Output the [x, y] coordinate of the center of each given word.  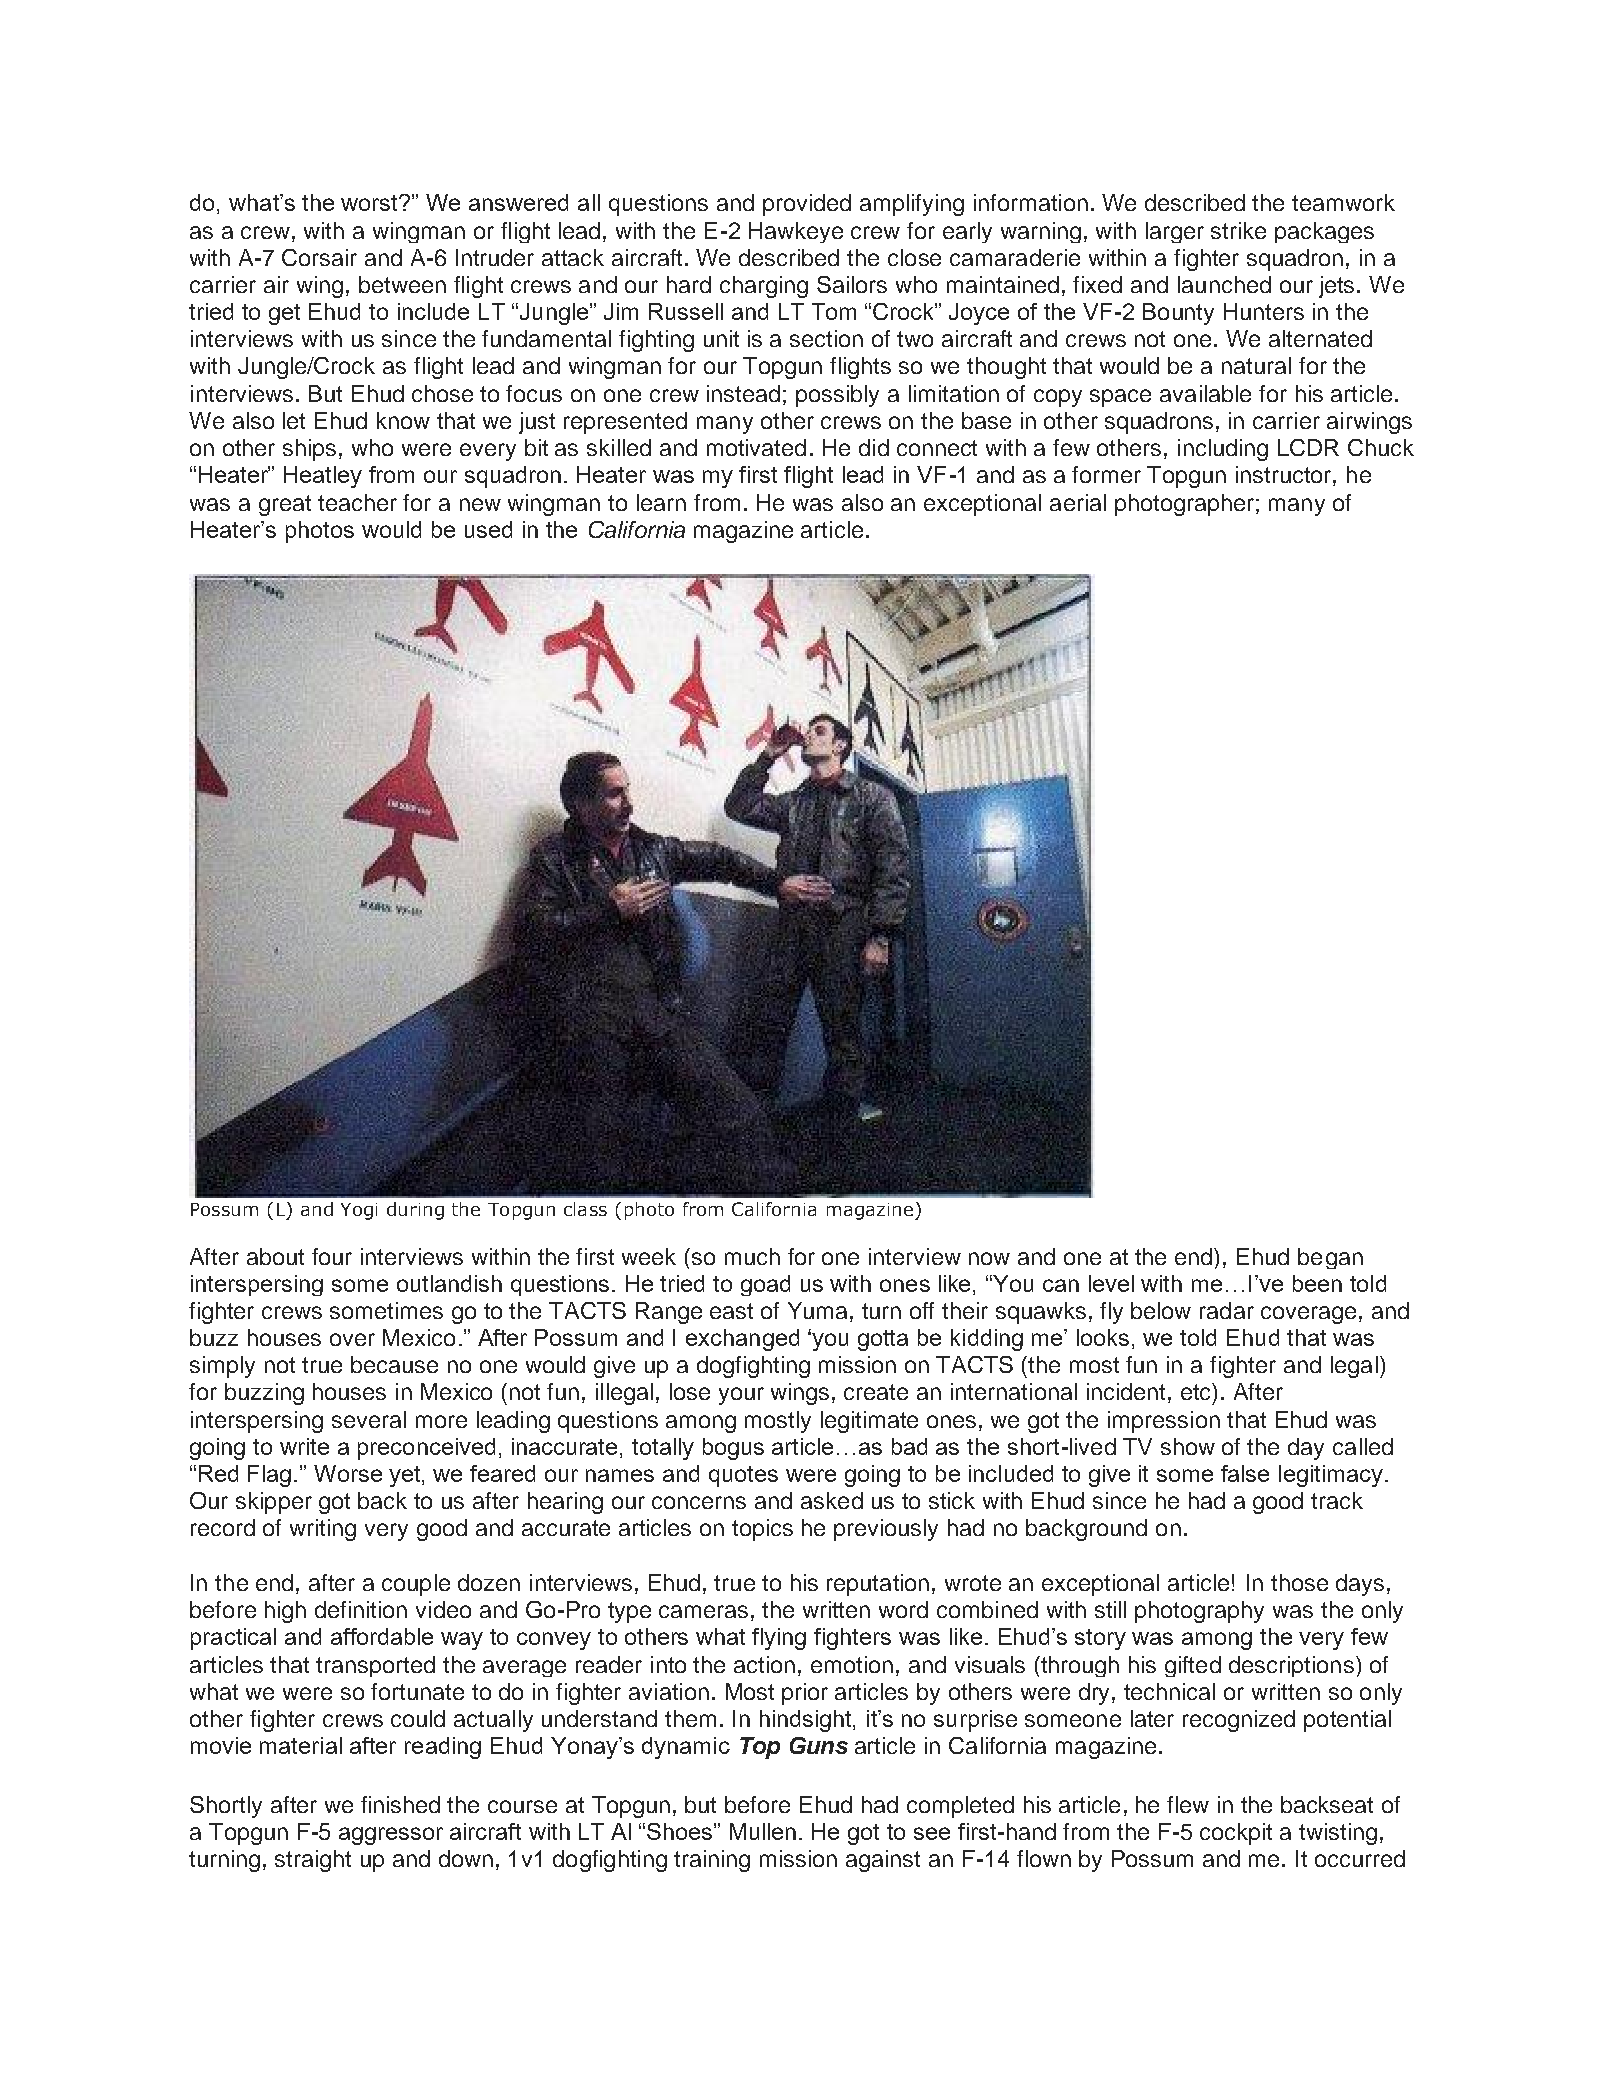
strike [1238, 230]
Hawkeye [796, 232]
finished [400, 1804]
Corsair [319, 257]
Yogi [359, 1211]
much [752, 1256]
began [1330, 1258]
